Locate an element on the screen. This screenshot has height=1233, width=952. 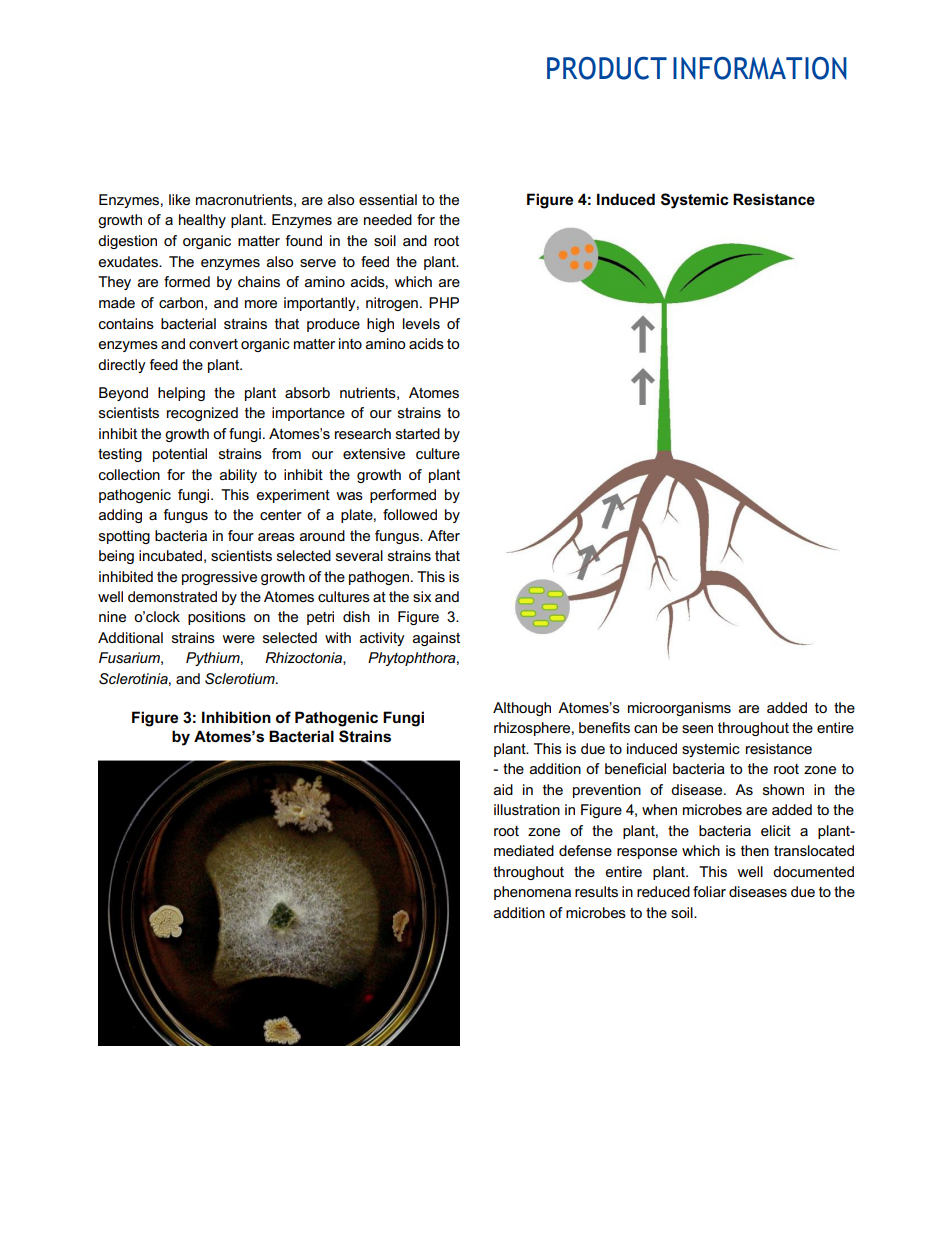
aid is located at coordinates (503, 789).
